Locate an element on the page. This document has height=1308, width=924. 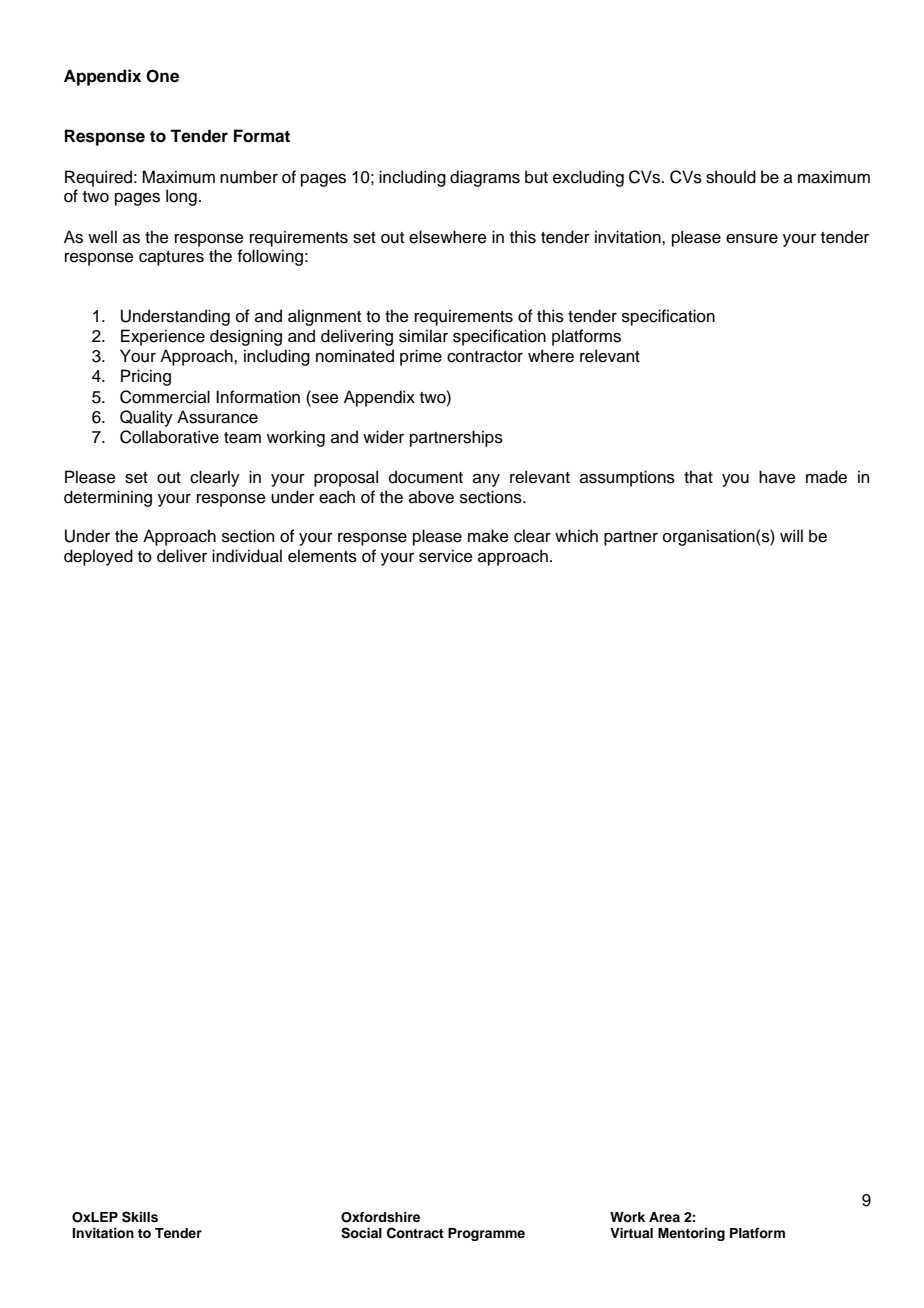
diagrams is located at coordinates (485, 178).
